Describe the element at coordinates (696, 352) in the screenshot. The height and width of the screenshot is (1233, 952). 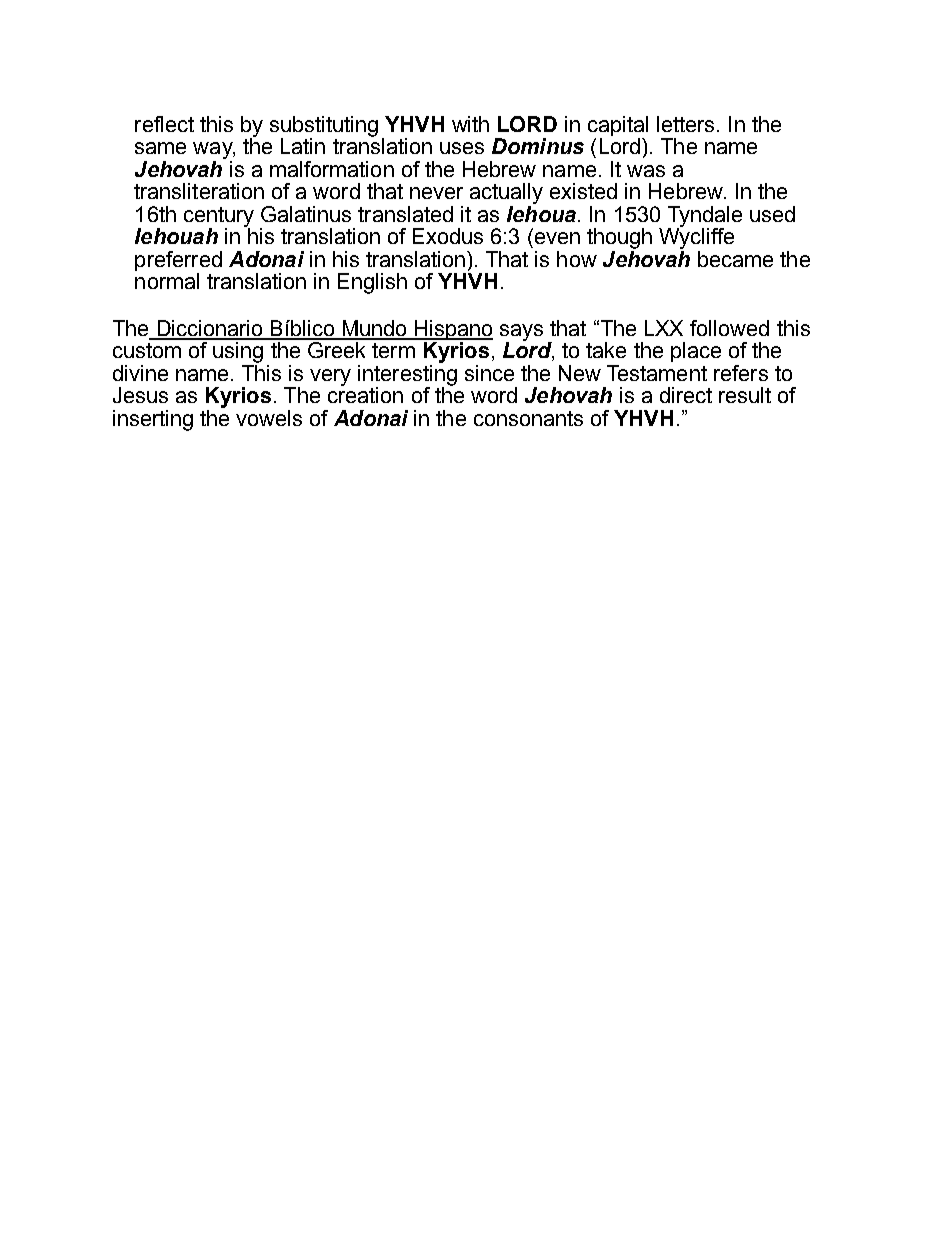
I see `place` at that location.
